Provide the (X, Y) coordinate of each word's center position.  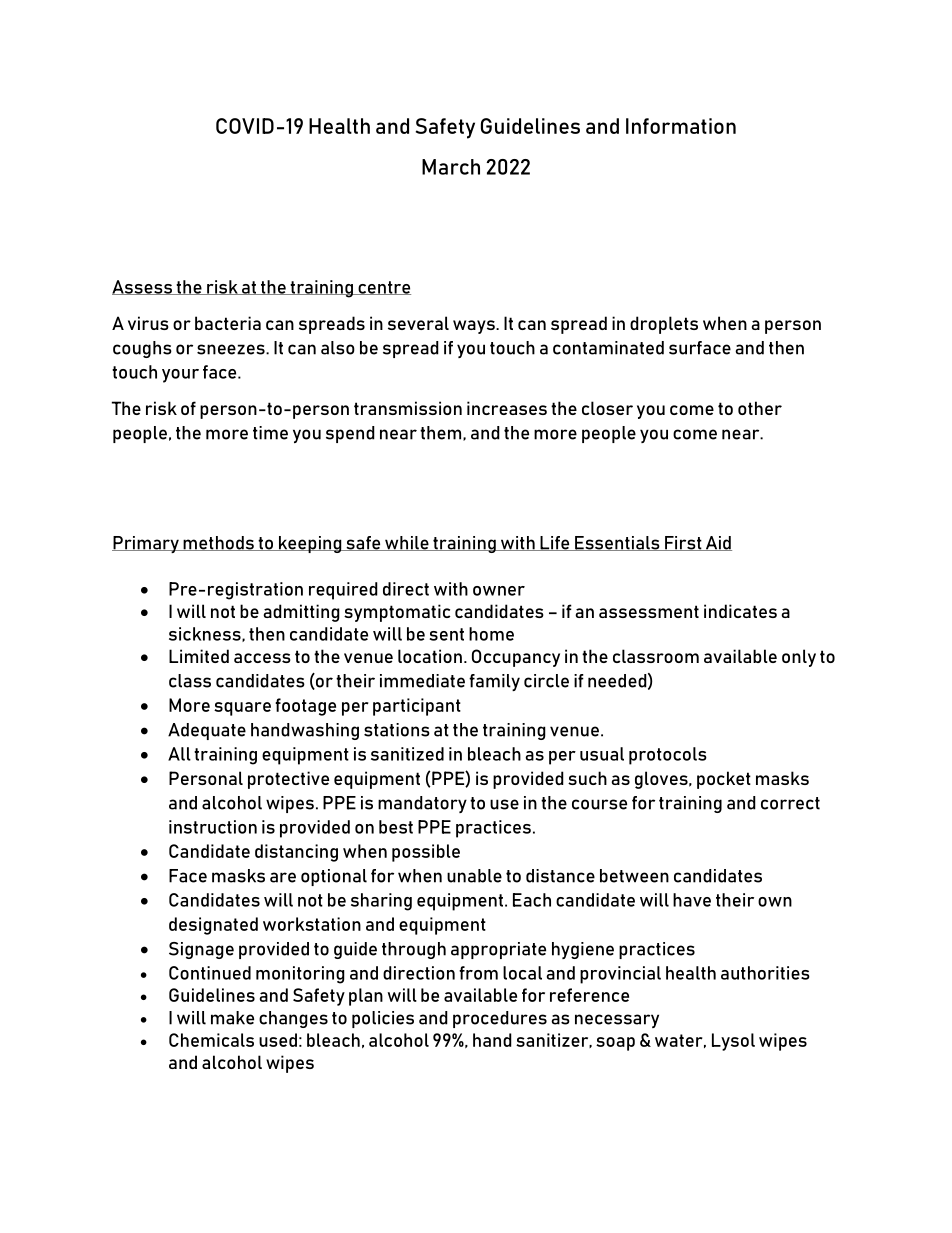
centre (383, 288)
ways (475, 327)
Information (681, 126)
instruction (213, 827)
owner (499, 591)
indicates (740, 611)
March (451, 167)
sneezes (232, 349)
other (760, 408)
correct (790, 803)
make (232, 1018)
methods (218, 543)
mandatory (422, 804)
